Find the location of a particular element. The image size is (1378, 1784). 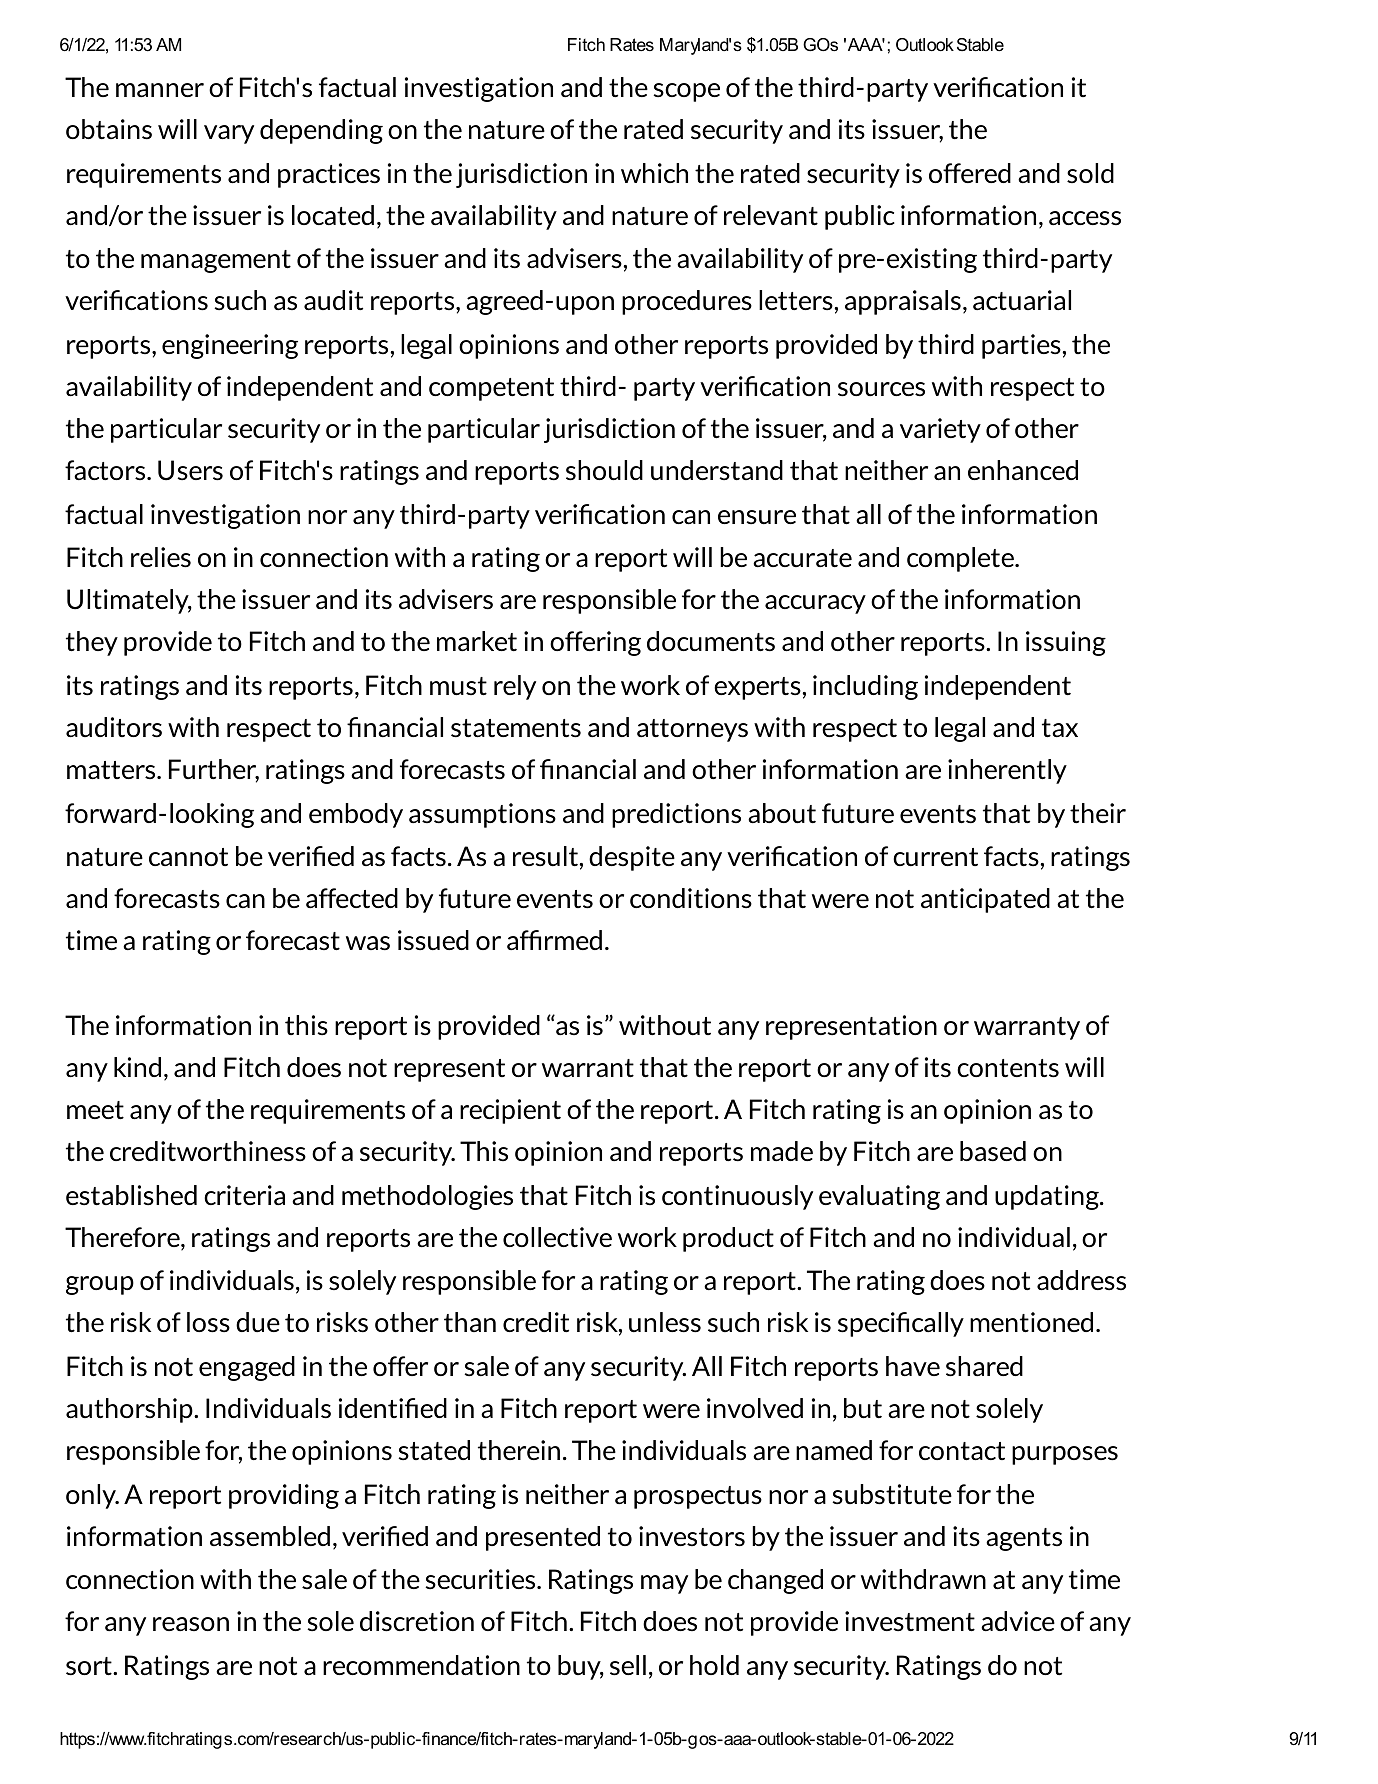

recipient is located at coordinates (510, 1111).
